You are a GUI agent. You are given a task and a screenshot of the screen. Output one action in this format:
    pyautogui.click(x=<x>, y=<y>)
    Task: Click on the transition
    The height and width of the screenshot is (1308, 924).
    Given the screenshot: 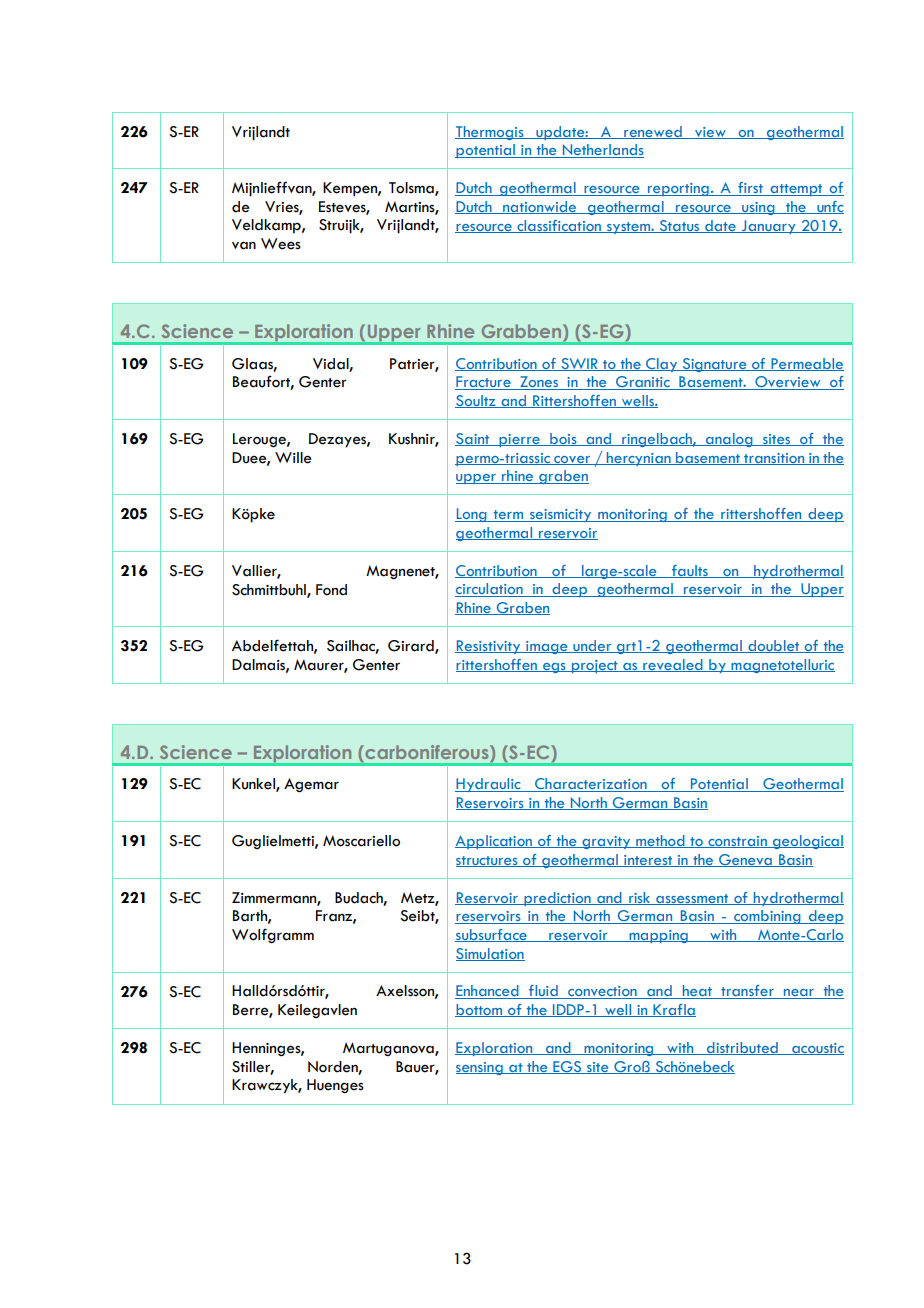 What is the action you would take?
    pyautogui.click(x=774, y=459)
